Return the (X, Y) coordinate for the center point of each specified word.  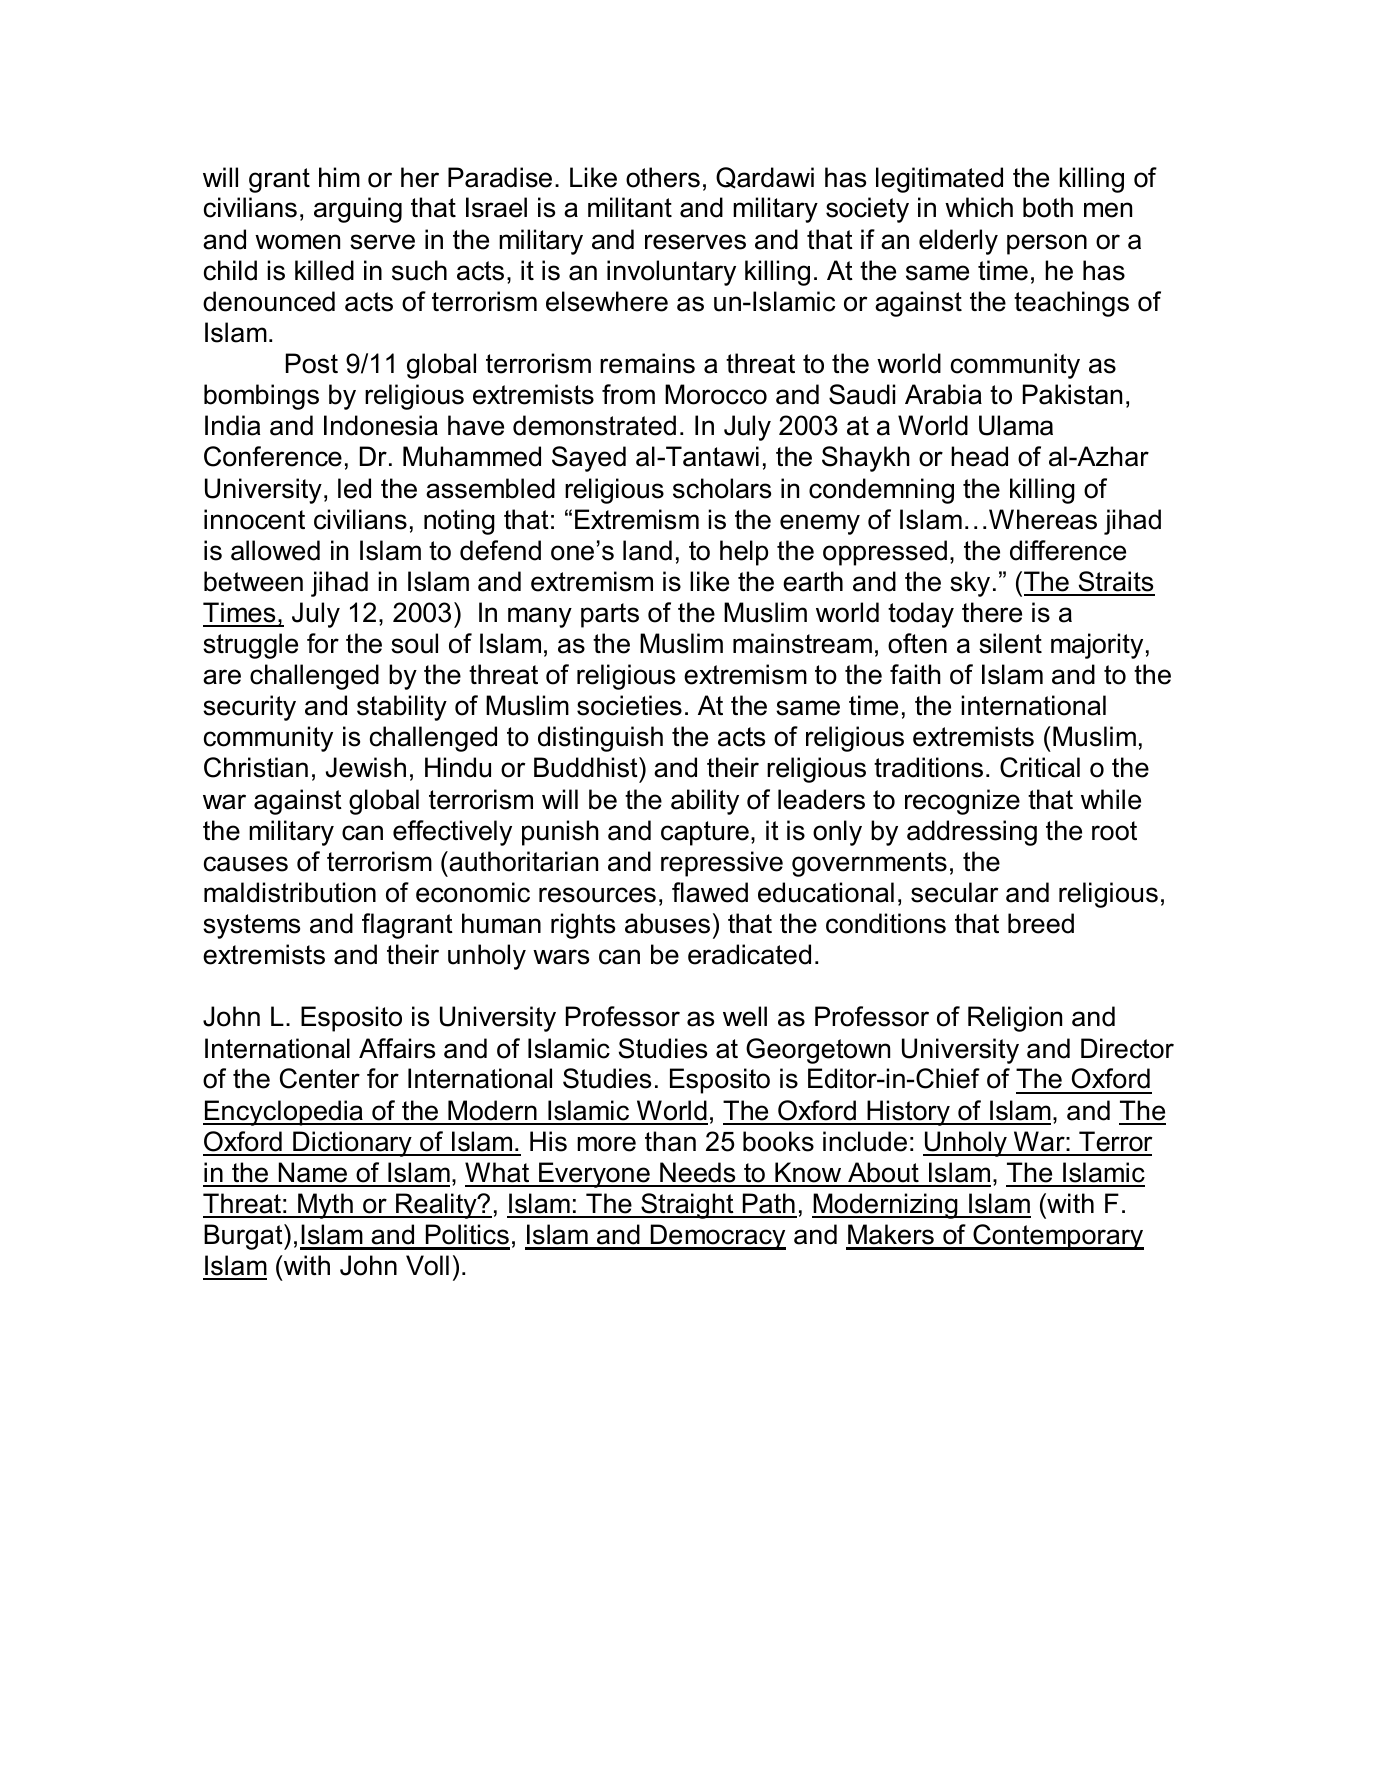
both (1048, 207)
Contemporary (1057, 1237)
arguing (358, 210)
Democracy (717, 1237)
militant (630, 207)
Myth (325, 1206)
